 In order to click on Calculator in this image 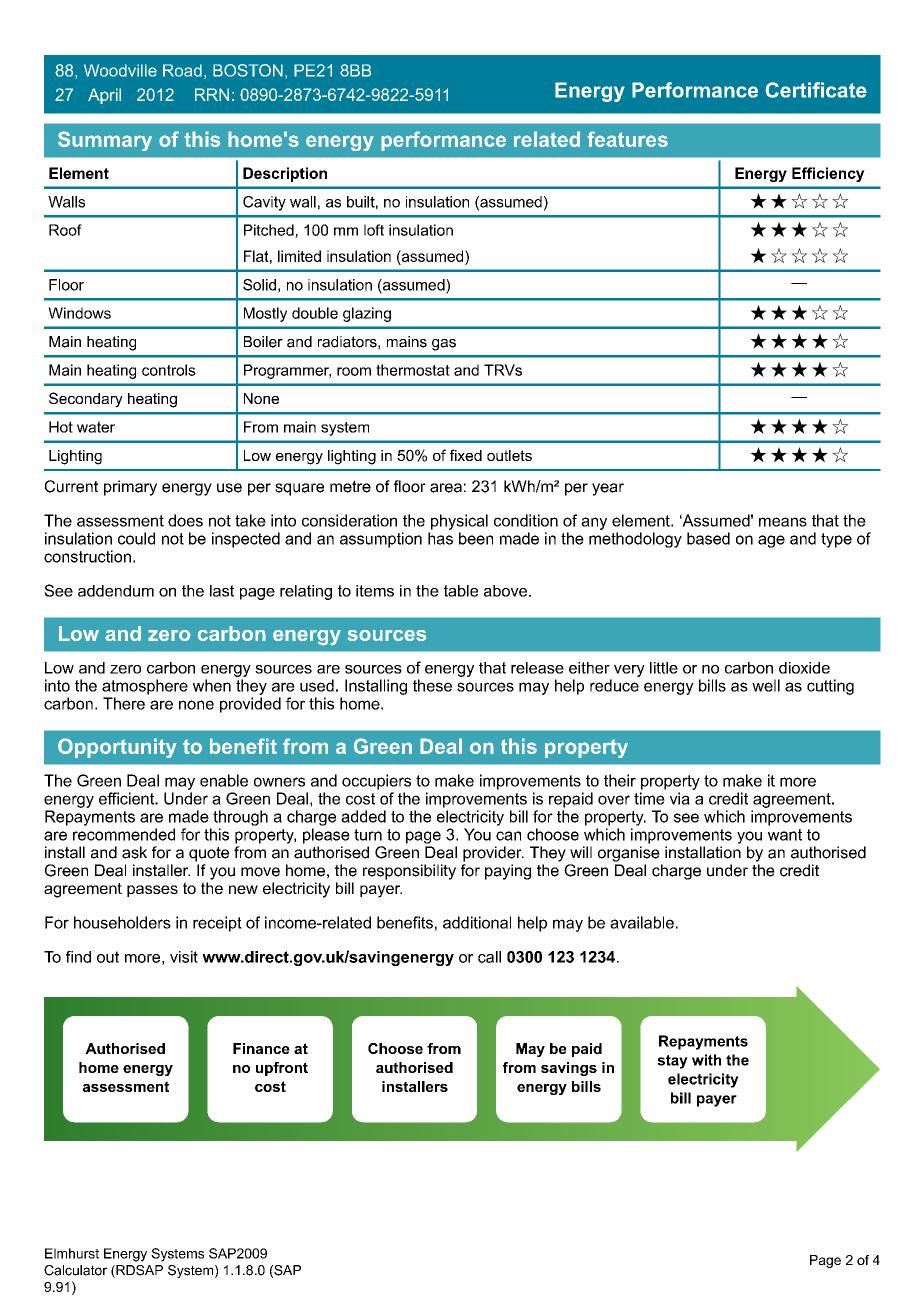, I will do `click(75, 1270)`.
